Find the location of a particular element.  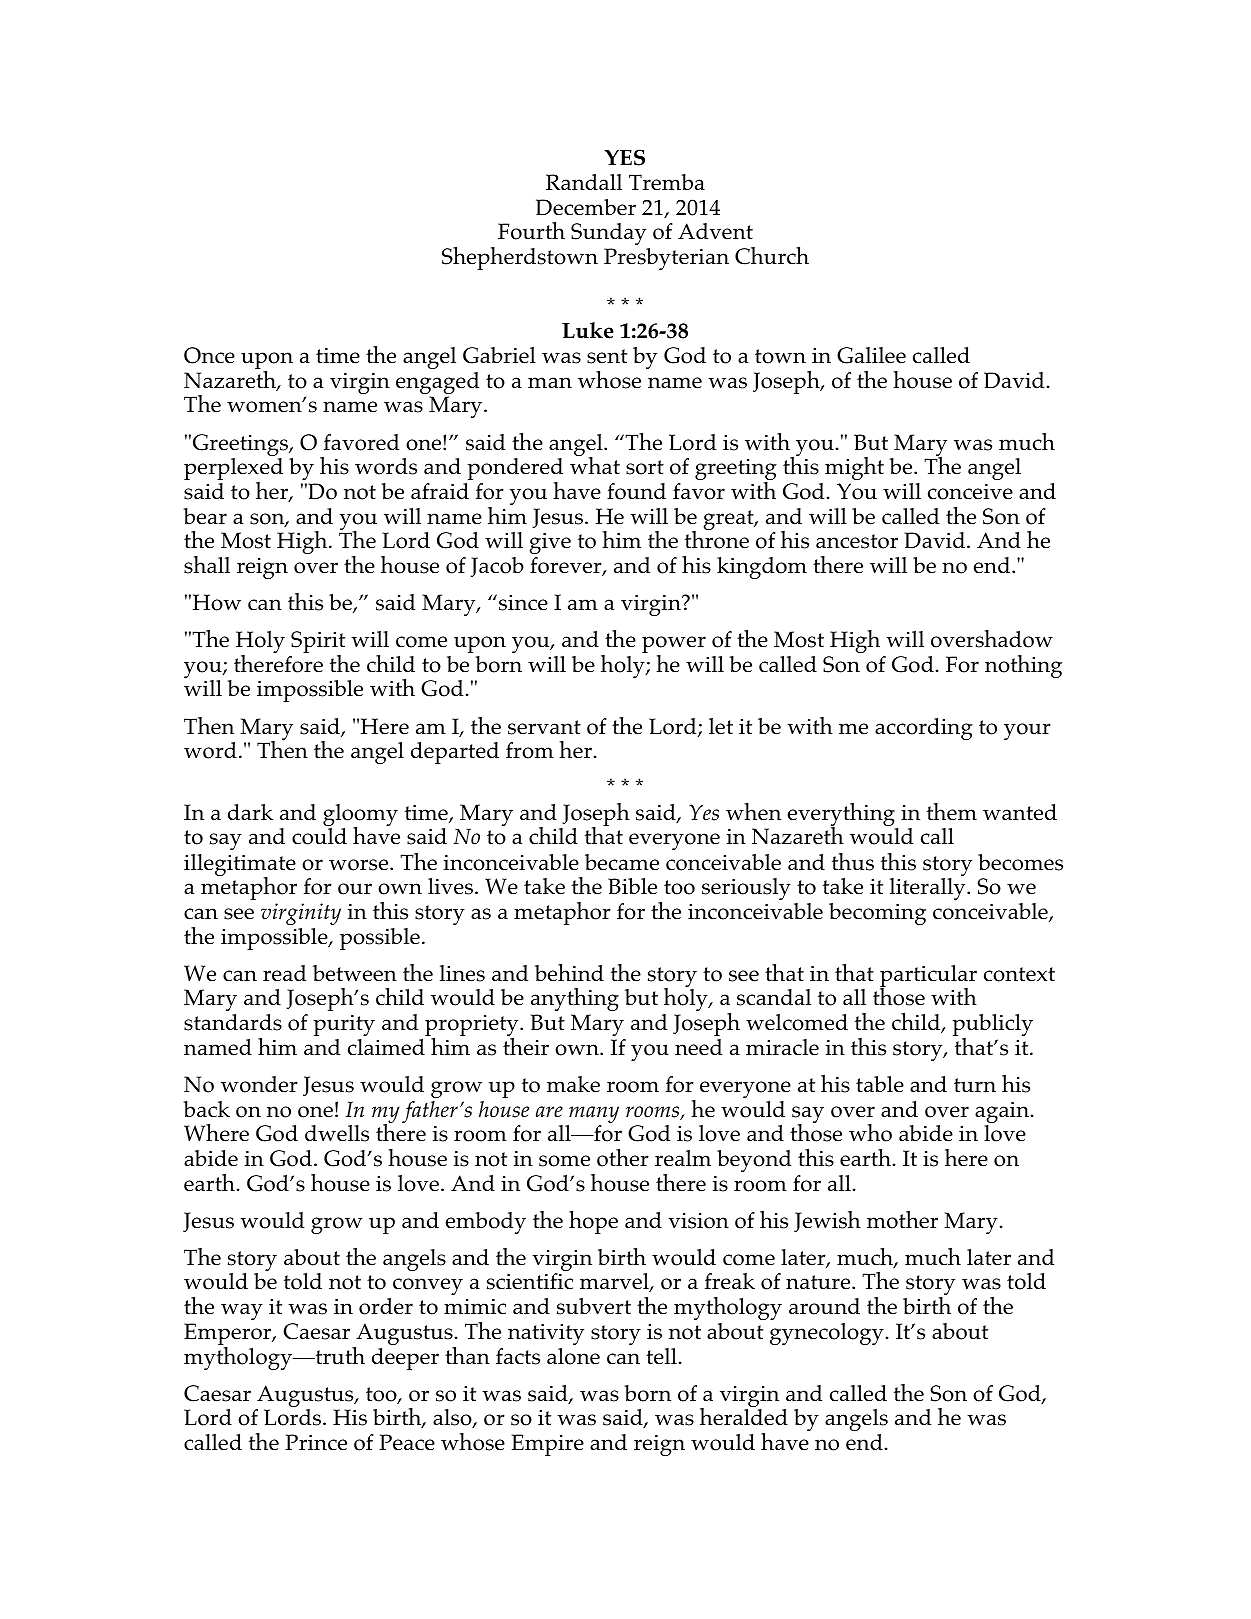

Prince is located at coordinates (316, 1442).
